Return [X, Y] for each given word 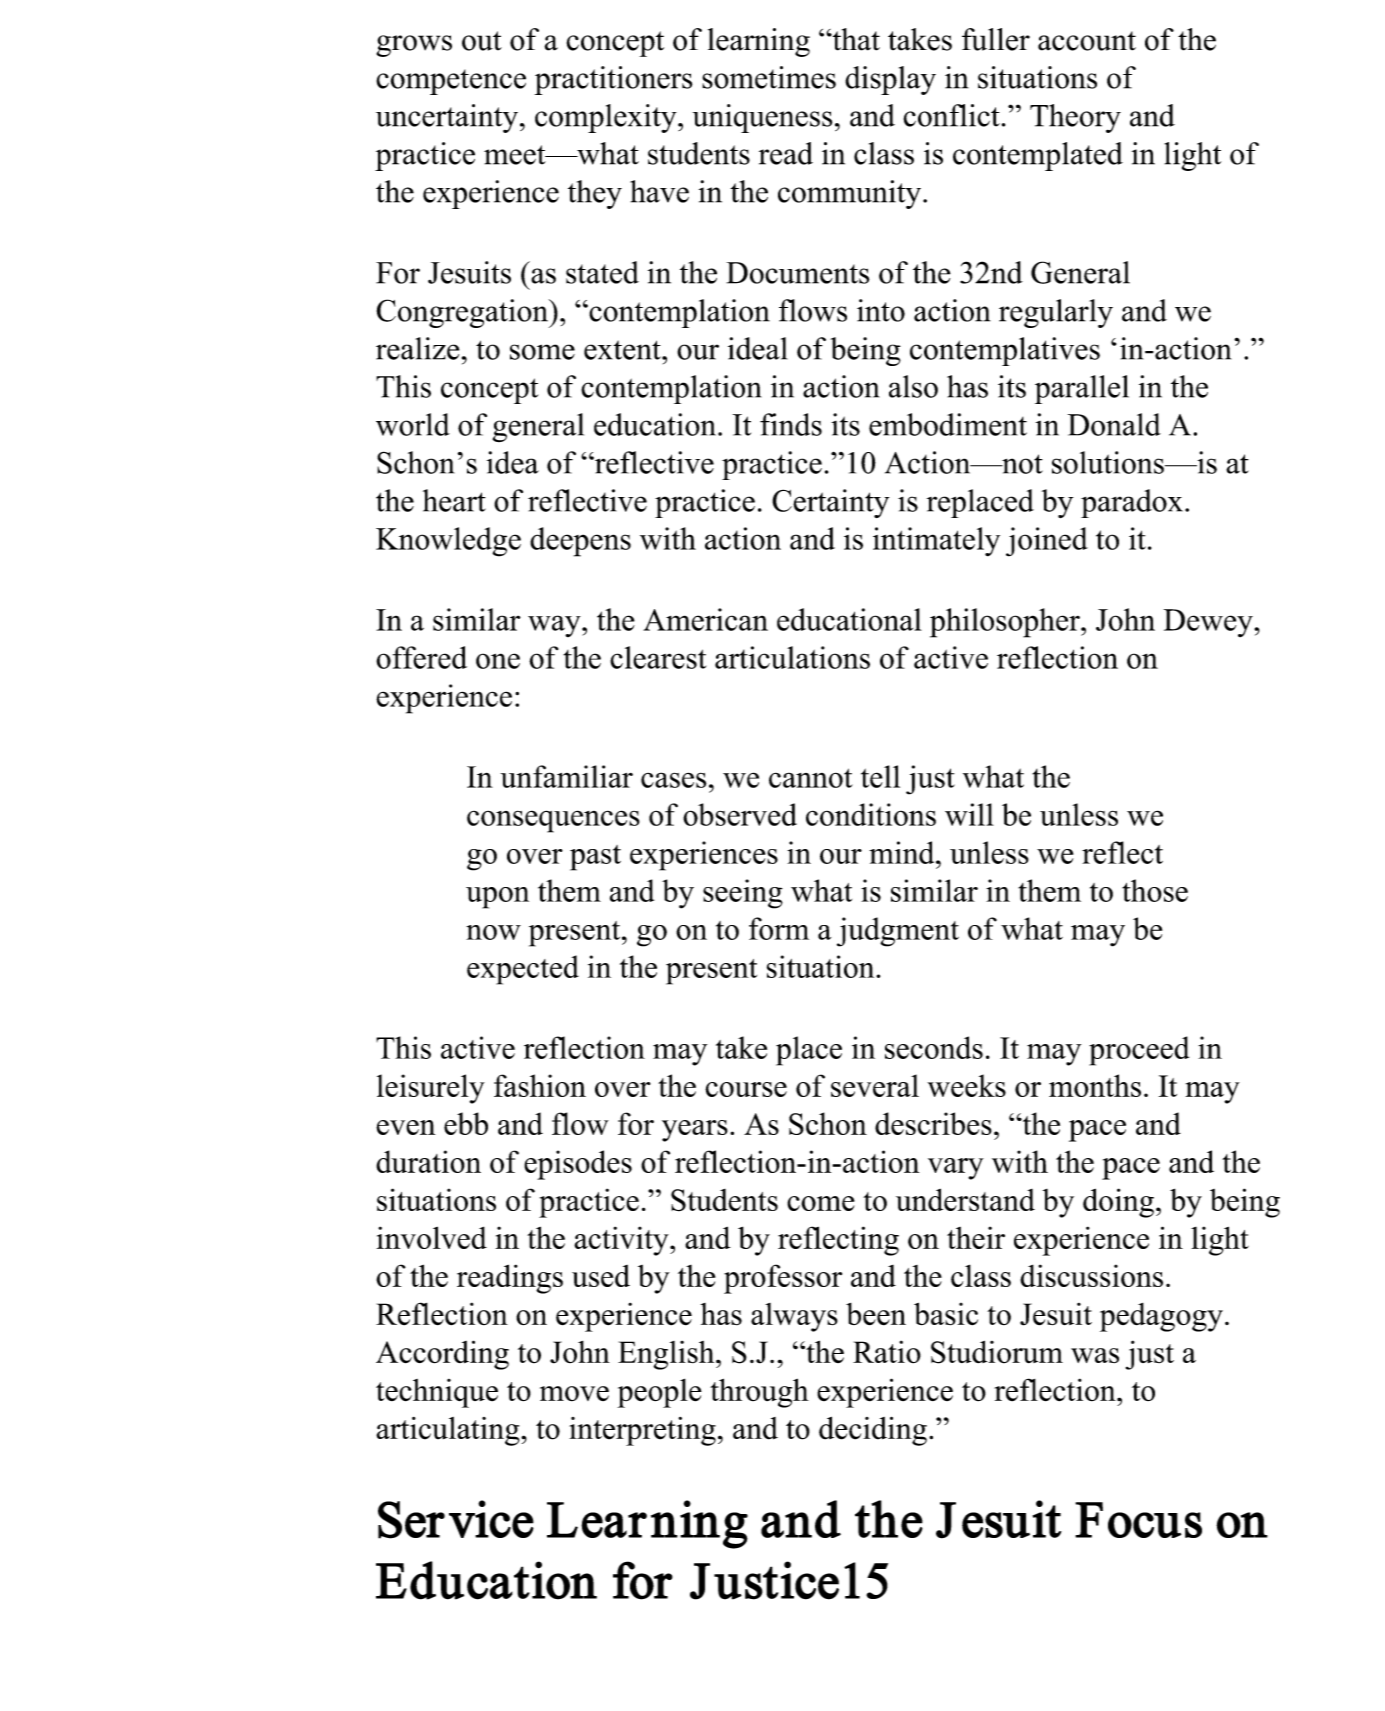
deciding [873, 1431]
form [779, 928]
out [482, 41]
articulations [792, 657]
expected [523, 970]
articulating [449, 1431]
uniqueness [762, 118]
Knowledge [448, 542]
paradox [1132, 503]
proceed [1139, 1051]
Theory [1075, 118]
